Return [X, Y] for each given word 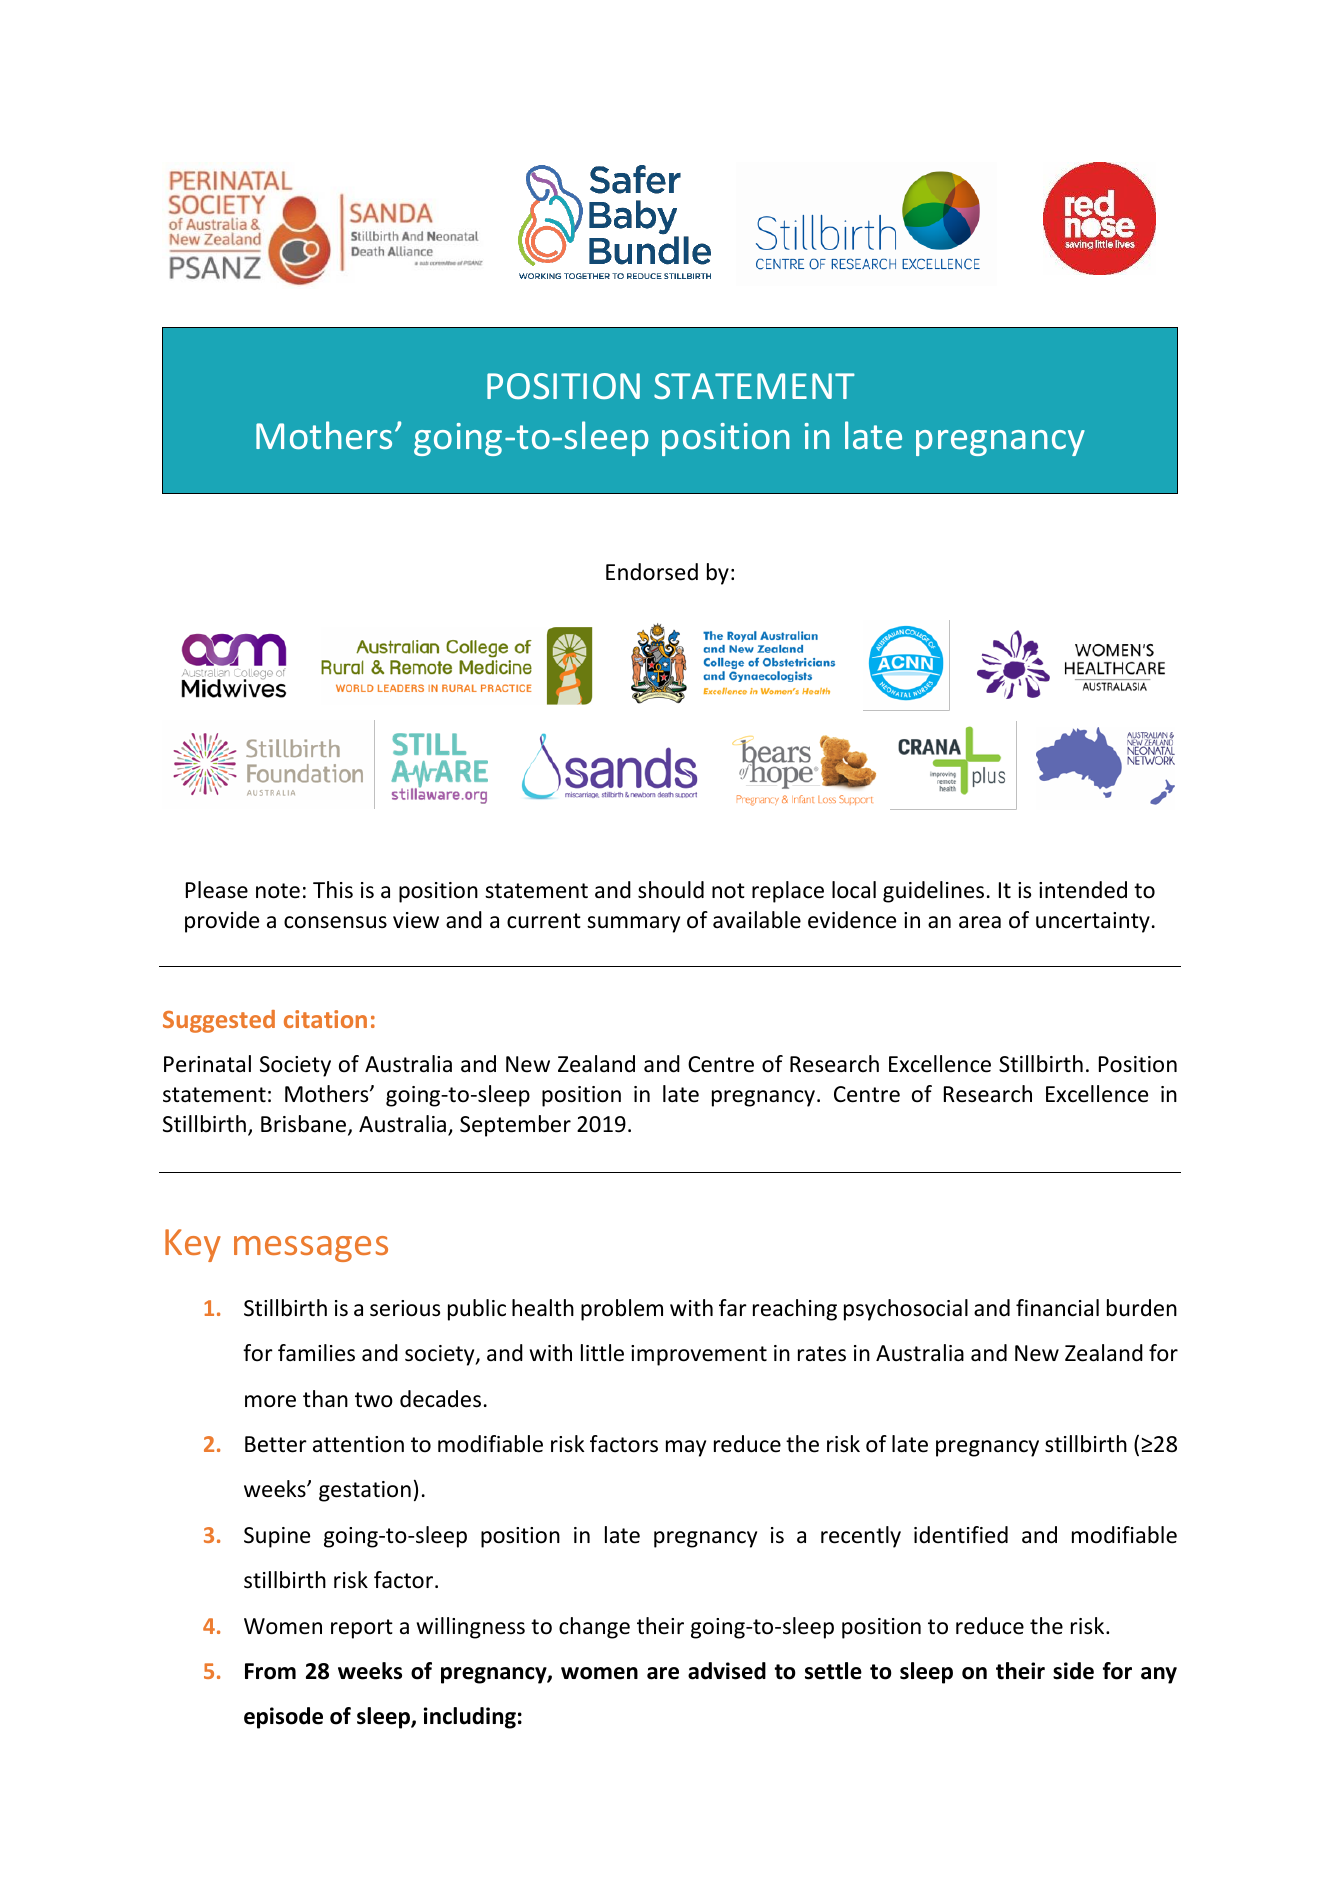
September [515, 1126]
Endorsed [652, 572]
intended [1083, 890]
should [671, 890]
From [270, 1671]
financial [1057, 1308]
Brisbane [305, 1125]
